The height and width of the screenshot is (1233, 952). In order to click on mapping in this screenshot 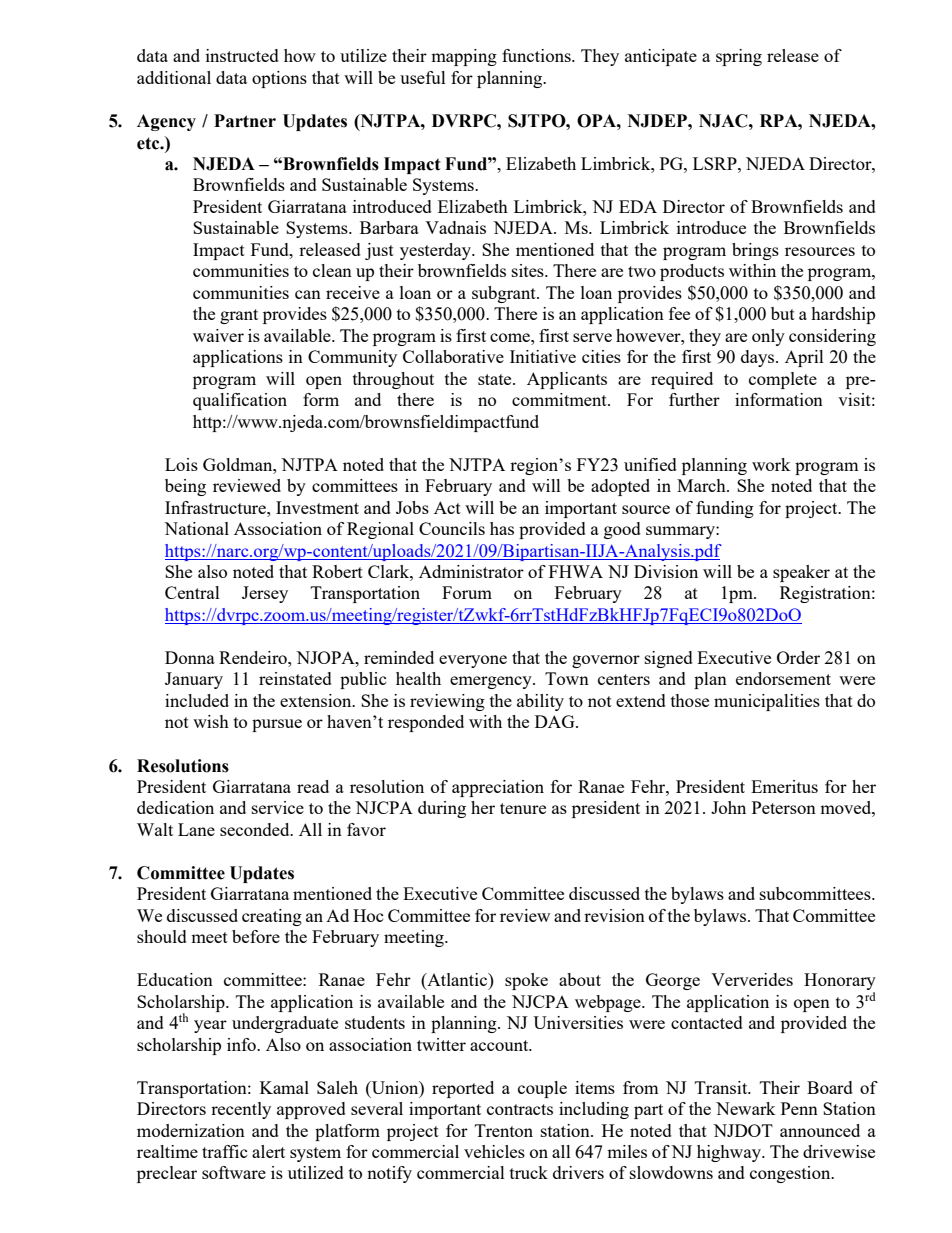, I will do `click(464, 57)`.
